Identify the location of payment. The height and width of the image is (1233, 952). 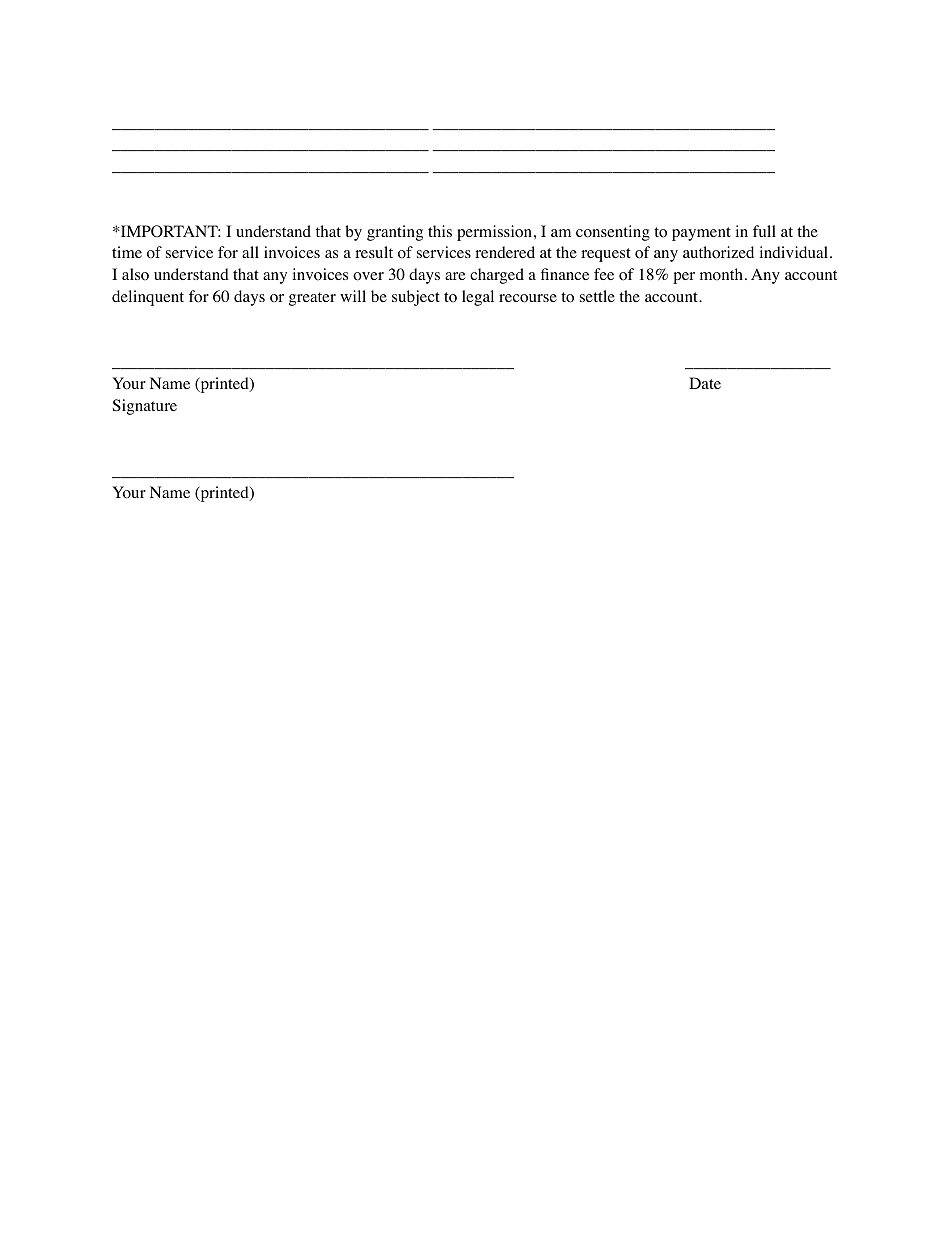
(701, 234).
